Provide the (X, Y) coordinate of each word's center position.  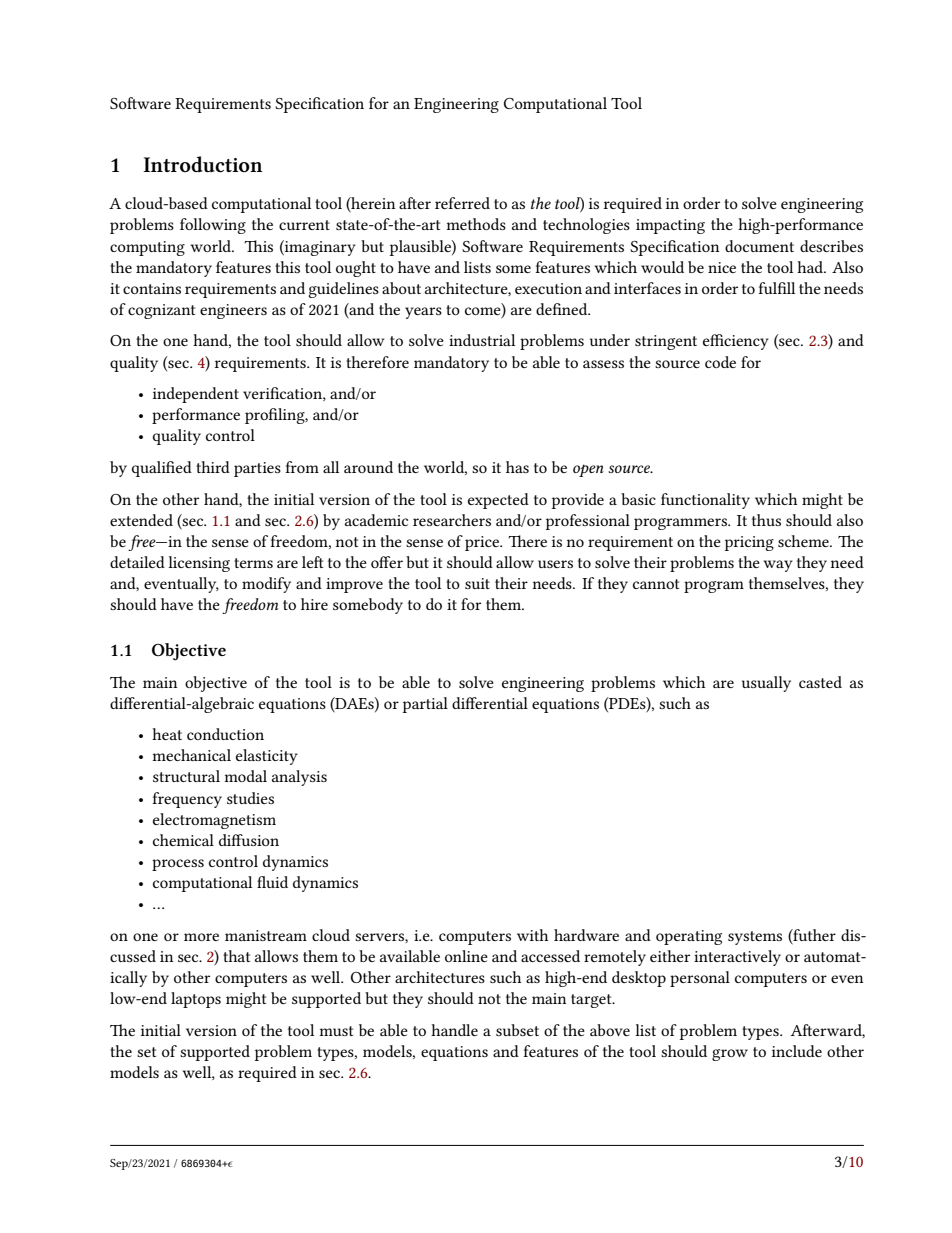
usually (766, 684)
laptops (196, 1000)
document (759, 246)
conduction (225, 734)
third (213, 467)
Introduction (203, 164)
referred (462, 203)
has (517, 467)
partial (425, 705)
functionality (705, 501)
